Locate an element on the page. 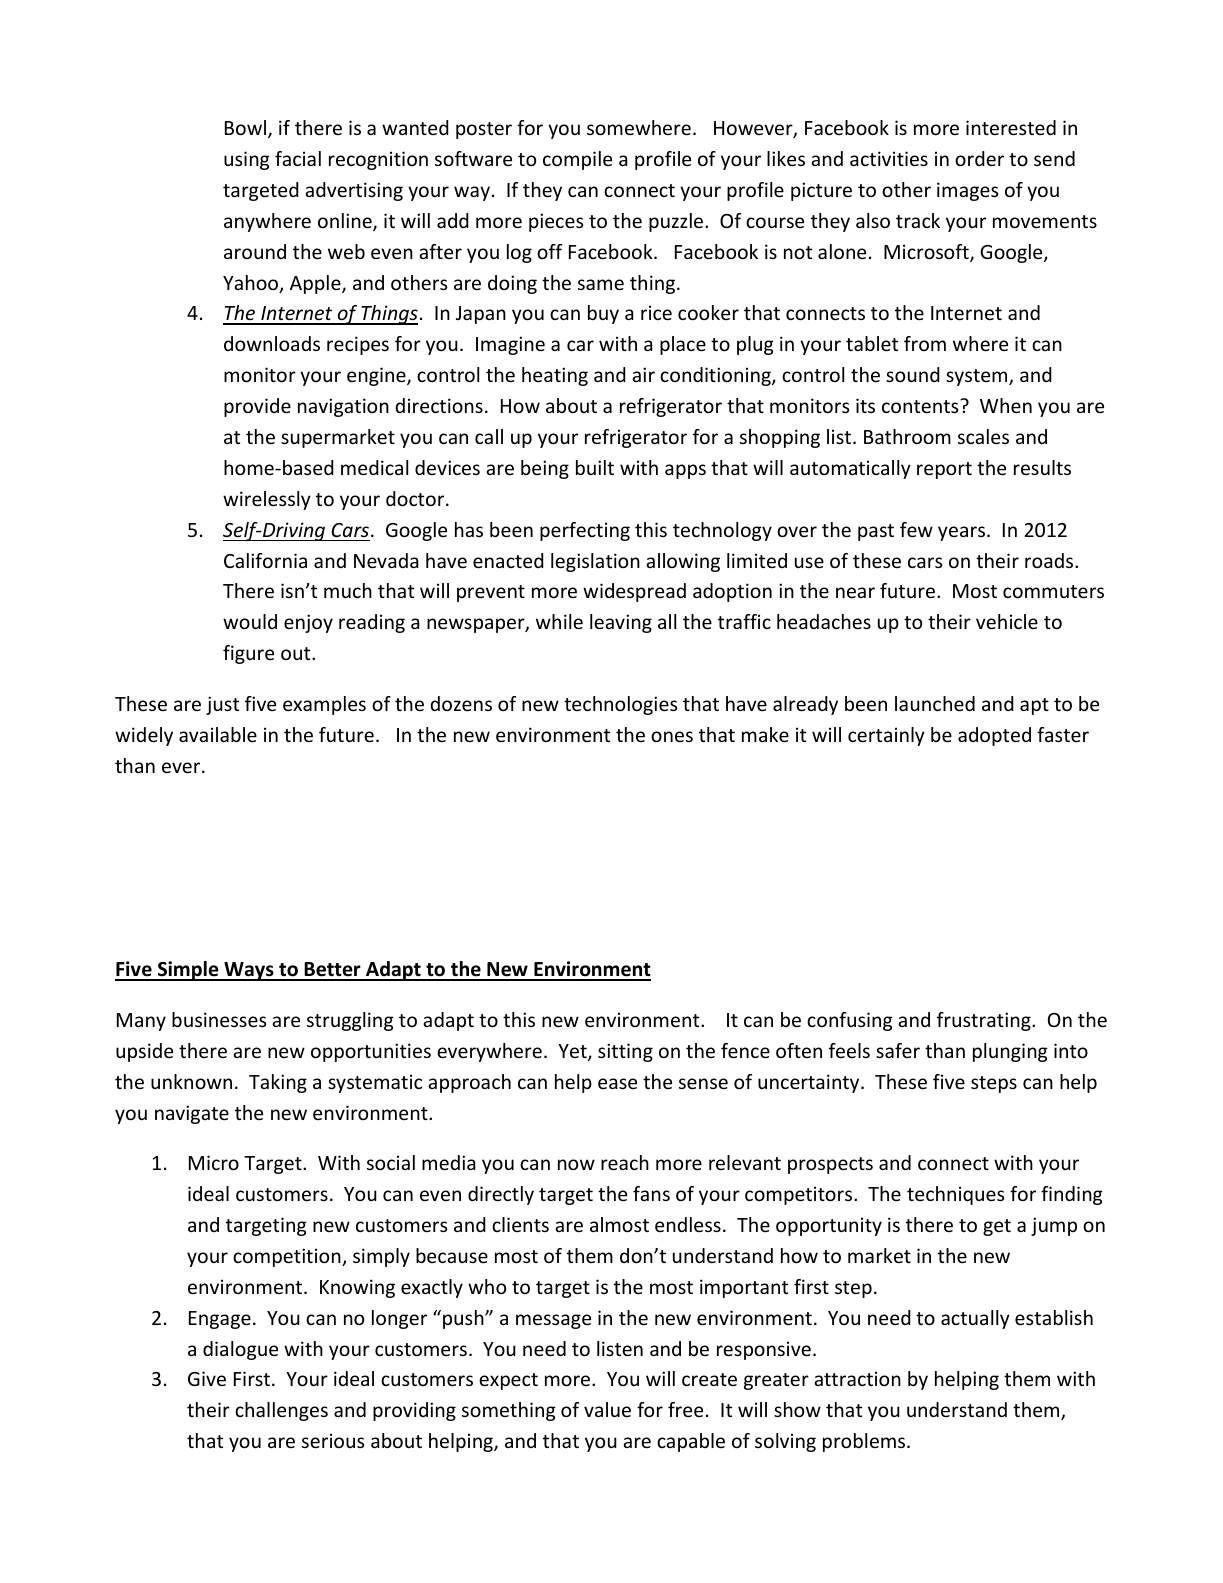  order is located at coordinates (979, 158).
